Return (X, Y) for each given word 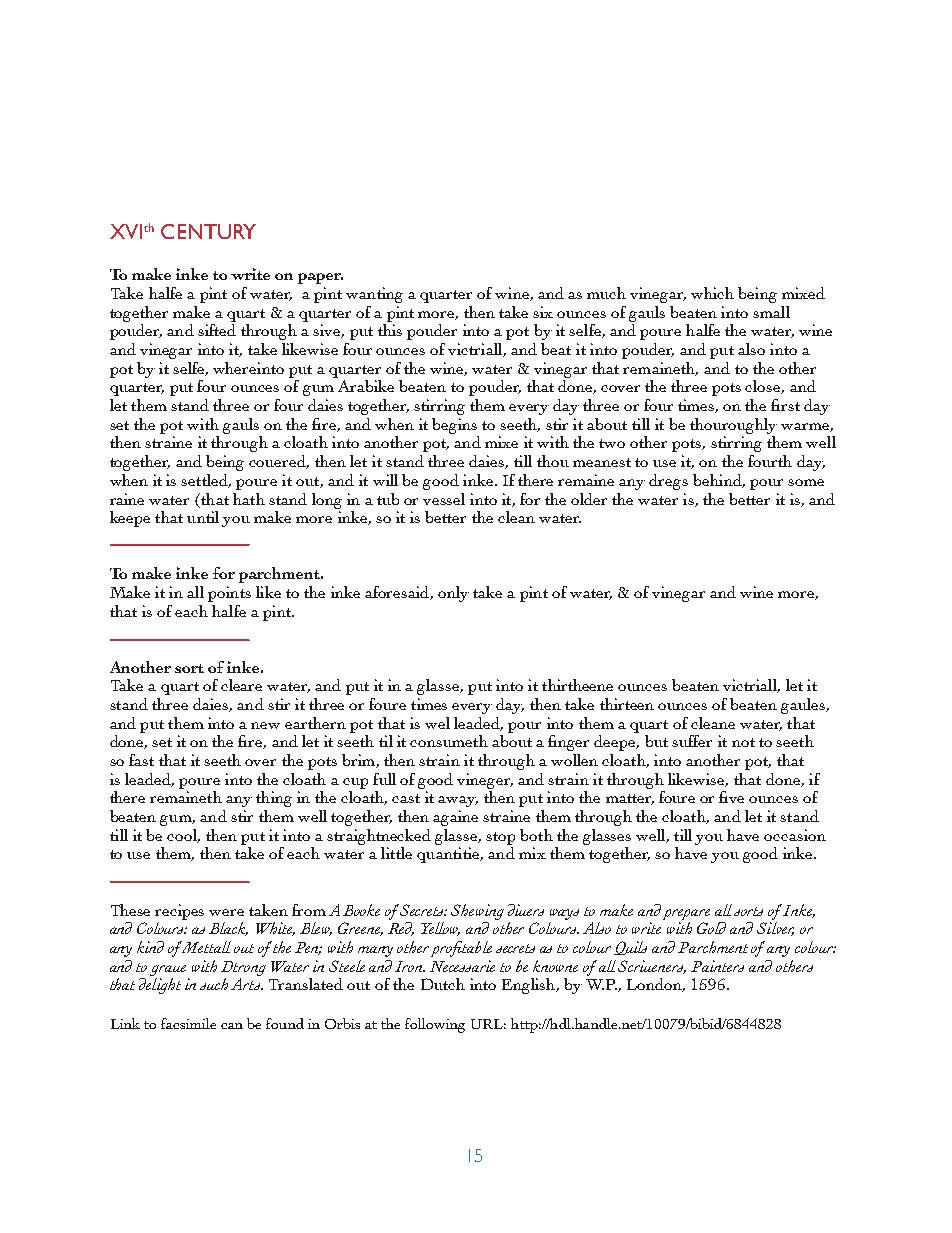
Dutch (443, 984)
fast (141, 760)
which (712, 293)
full (384, 779)
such (214, 984)
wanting (374, 295)
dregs (668, 482)
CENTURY (208, 231)
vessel (444, 499)
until (203, 517)
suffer (692, 741)
